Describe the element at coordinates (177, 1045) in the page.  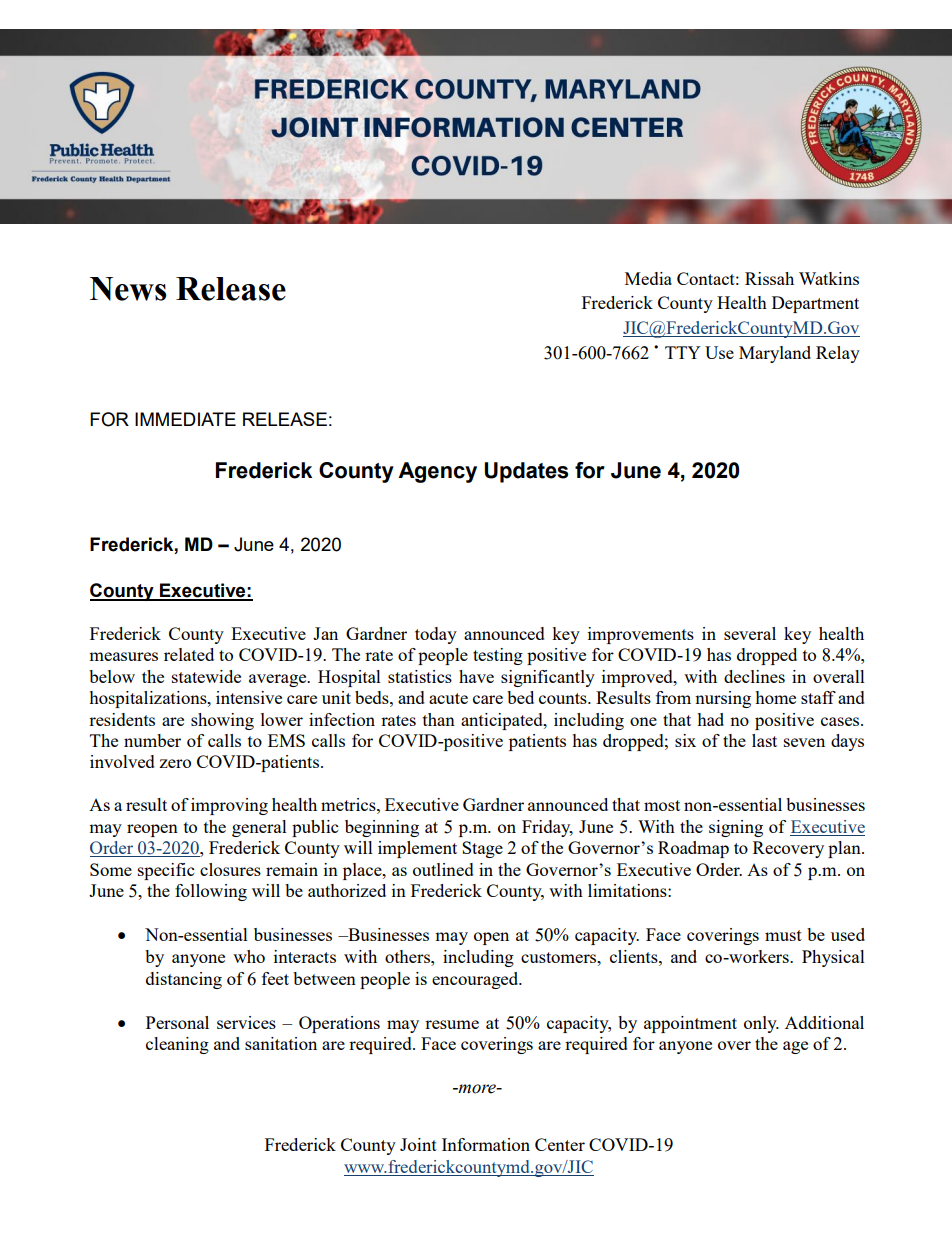
I see `cleaning` at that location.
